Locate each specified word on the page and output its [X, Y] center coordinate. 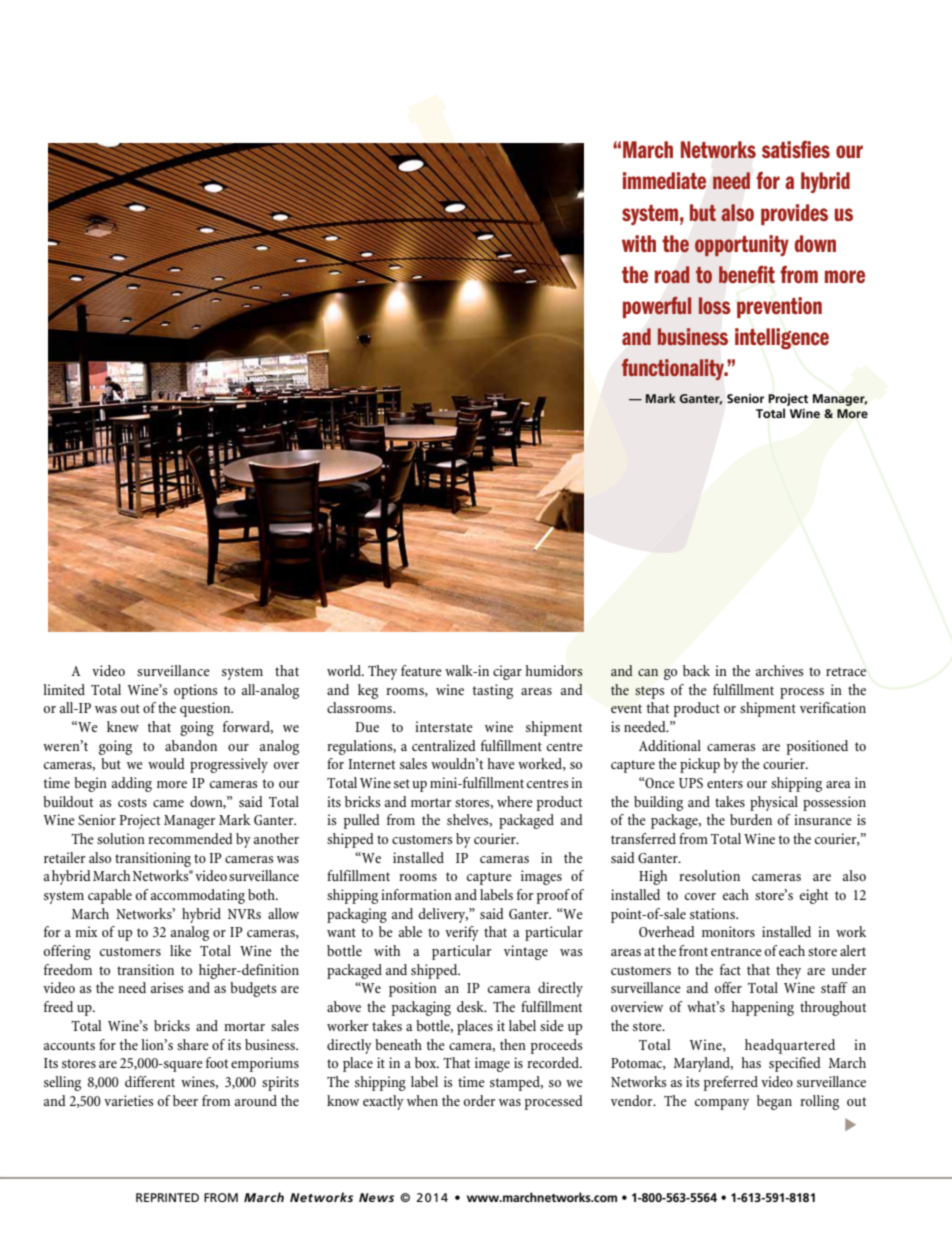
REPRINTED [167, 1197]
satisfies [796, 149]
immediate [664, 180]
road [672, 274]
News [376, 1197]
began [774, 1102]
